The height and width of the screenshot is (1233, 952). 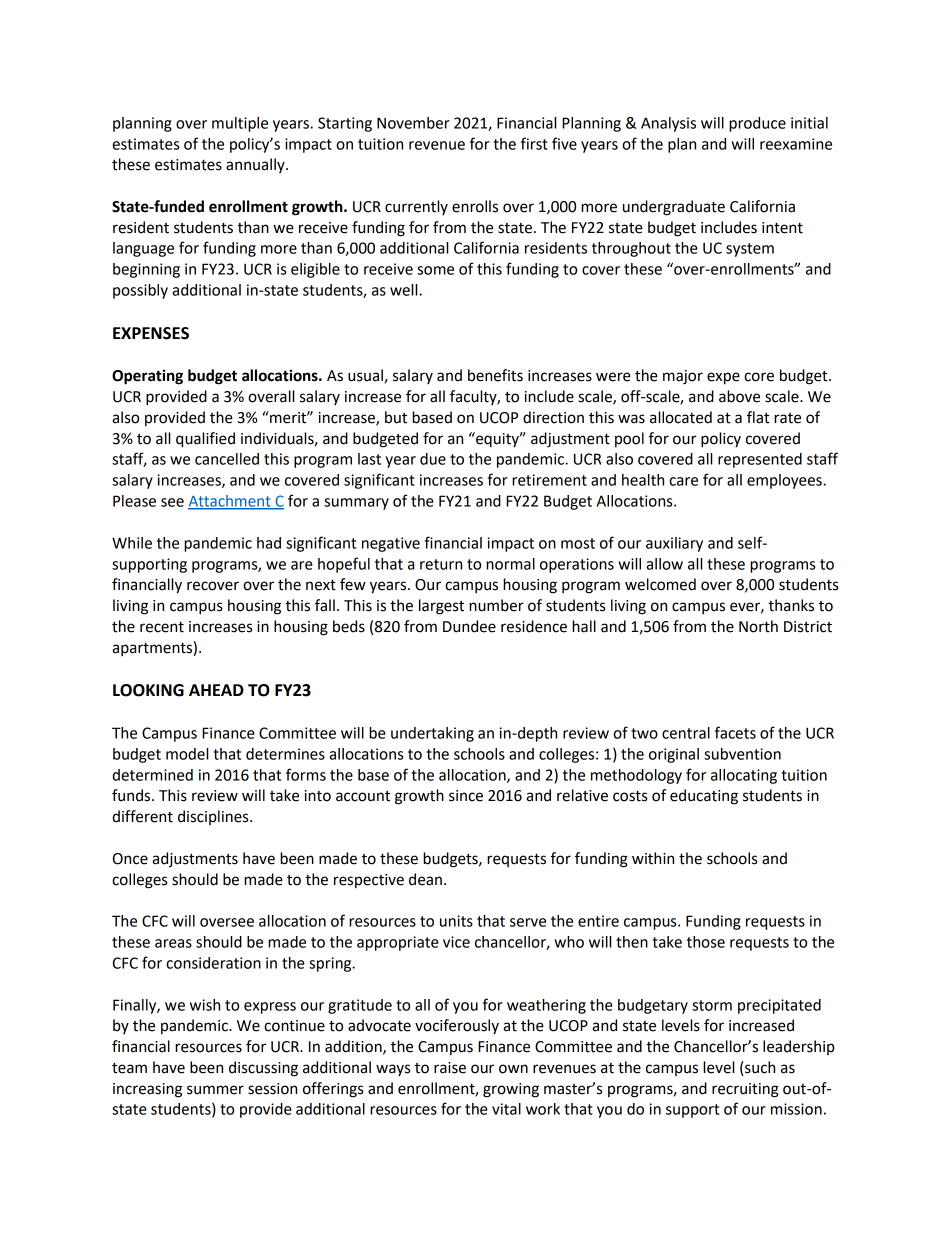 What do you see at coordinates (450, 1068) in the screenshot?
I see `raise` at bounding box center [450, 1068].
